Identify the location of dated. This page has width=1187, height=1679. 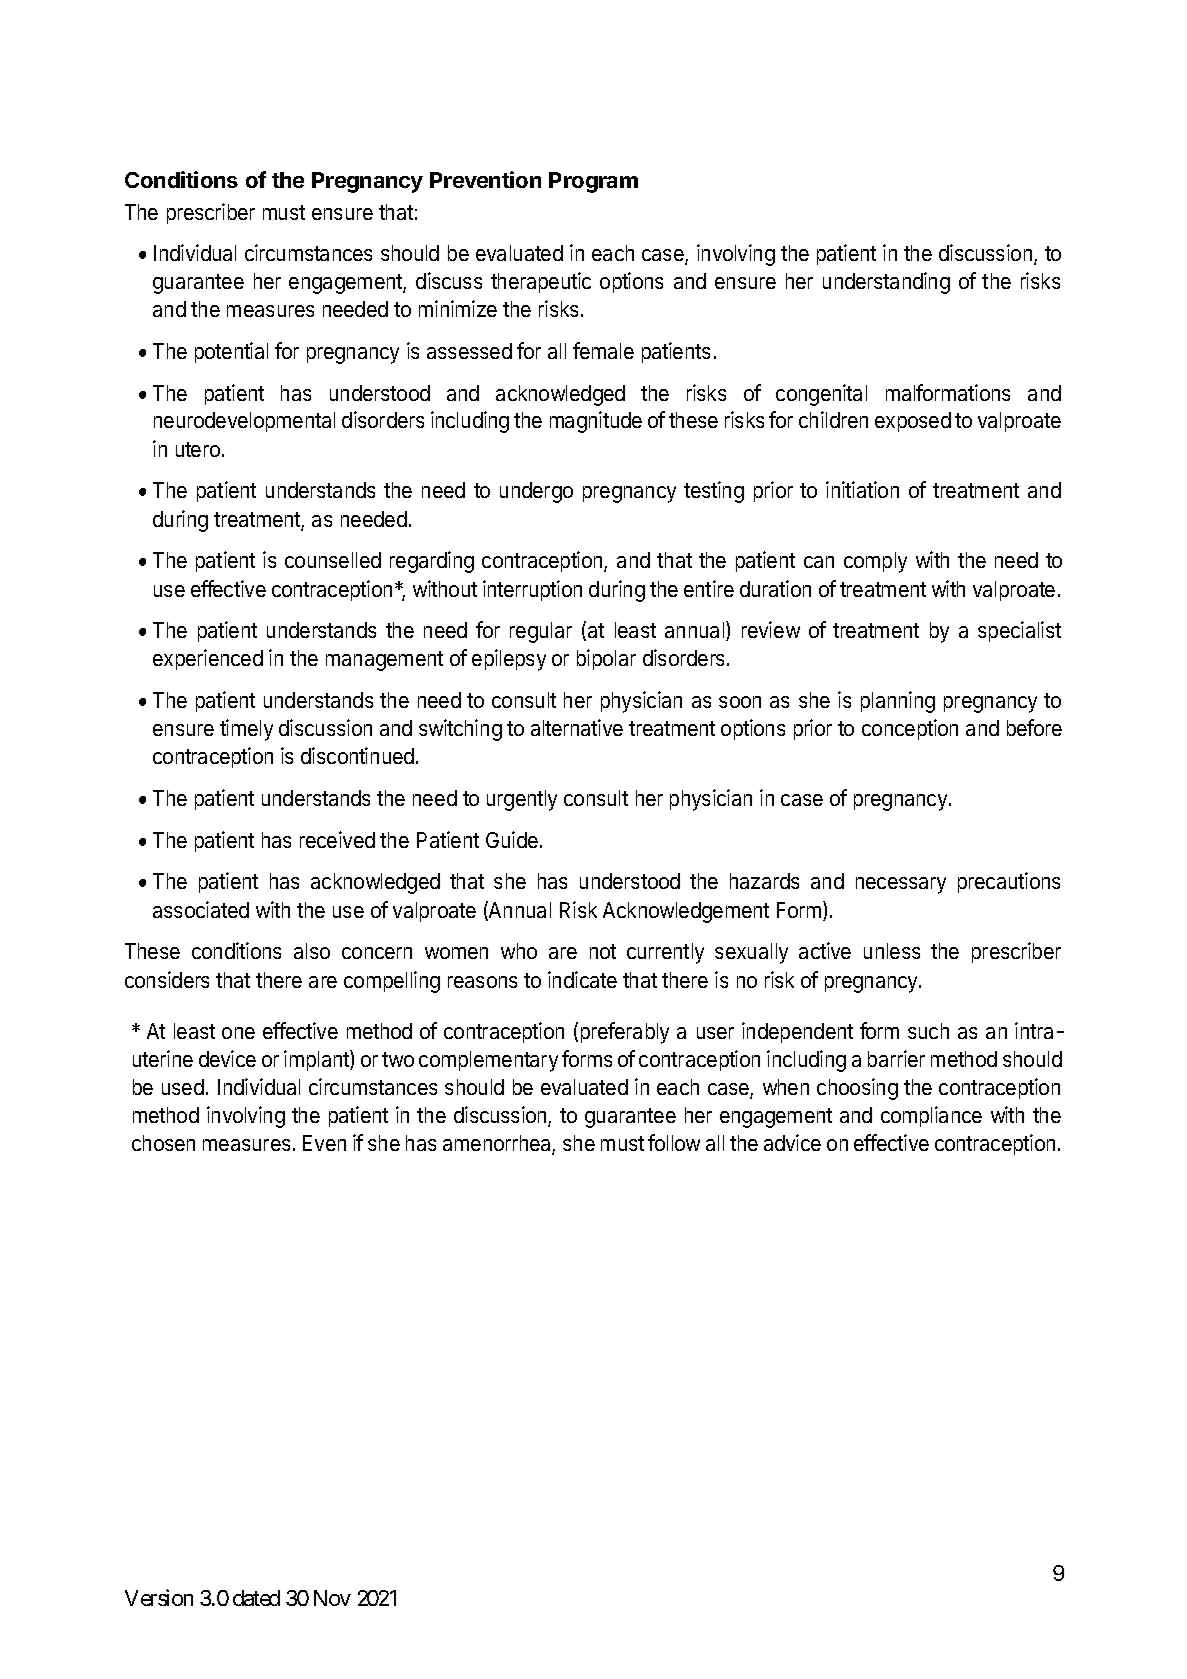
(256, 1598).
